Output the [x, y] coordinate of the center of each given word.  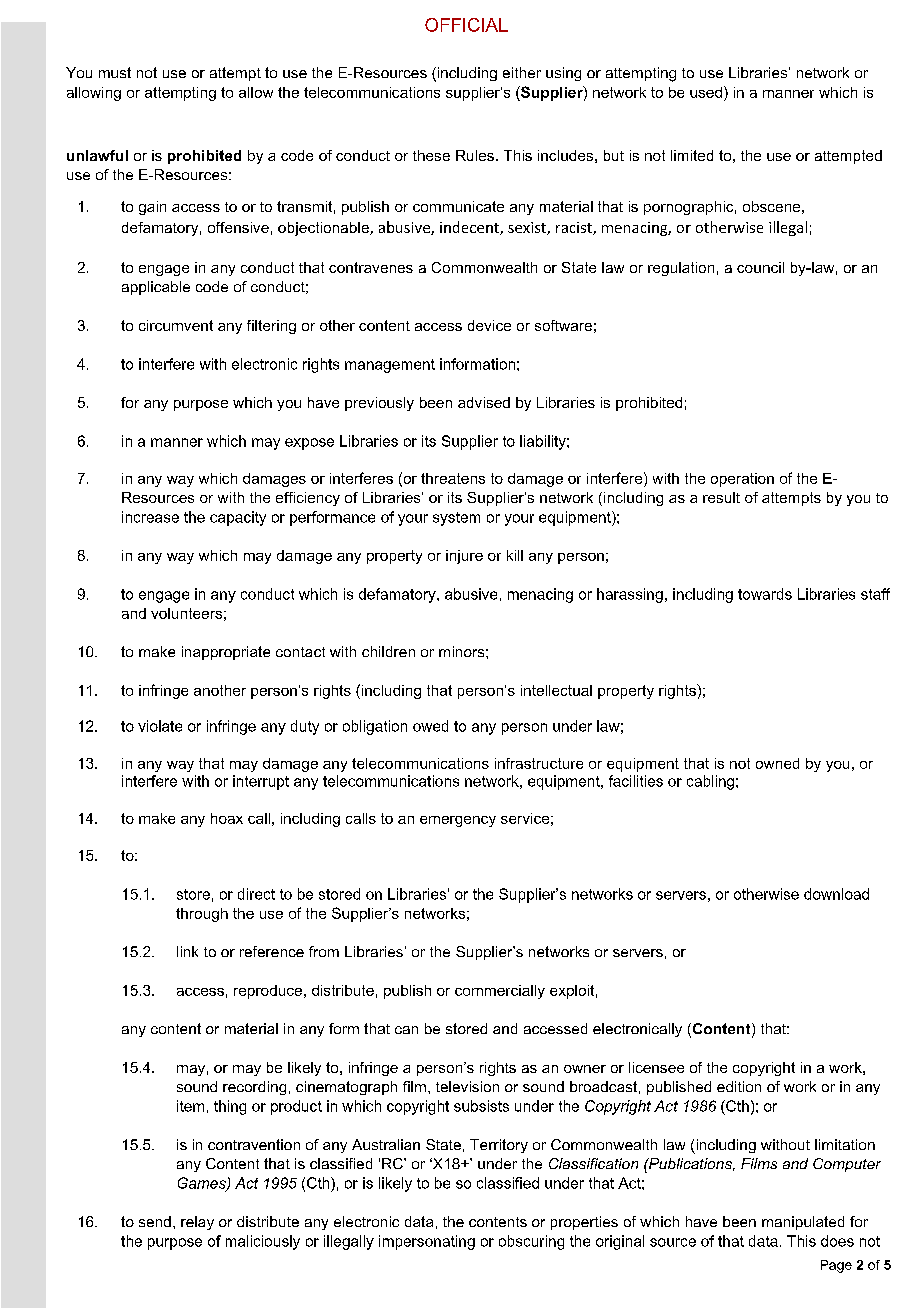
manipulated [803, 1223]
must [115, 72]
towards [765, 594]
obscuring [531, 1242]
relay [197, 1223]
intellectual [556, 690]
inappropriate [226, 653]
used [706, 92]
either [522, 72]
